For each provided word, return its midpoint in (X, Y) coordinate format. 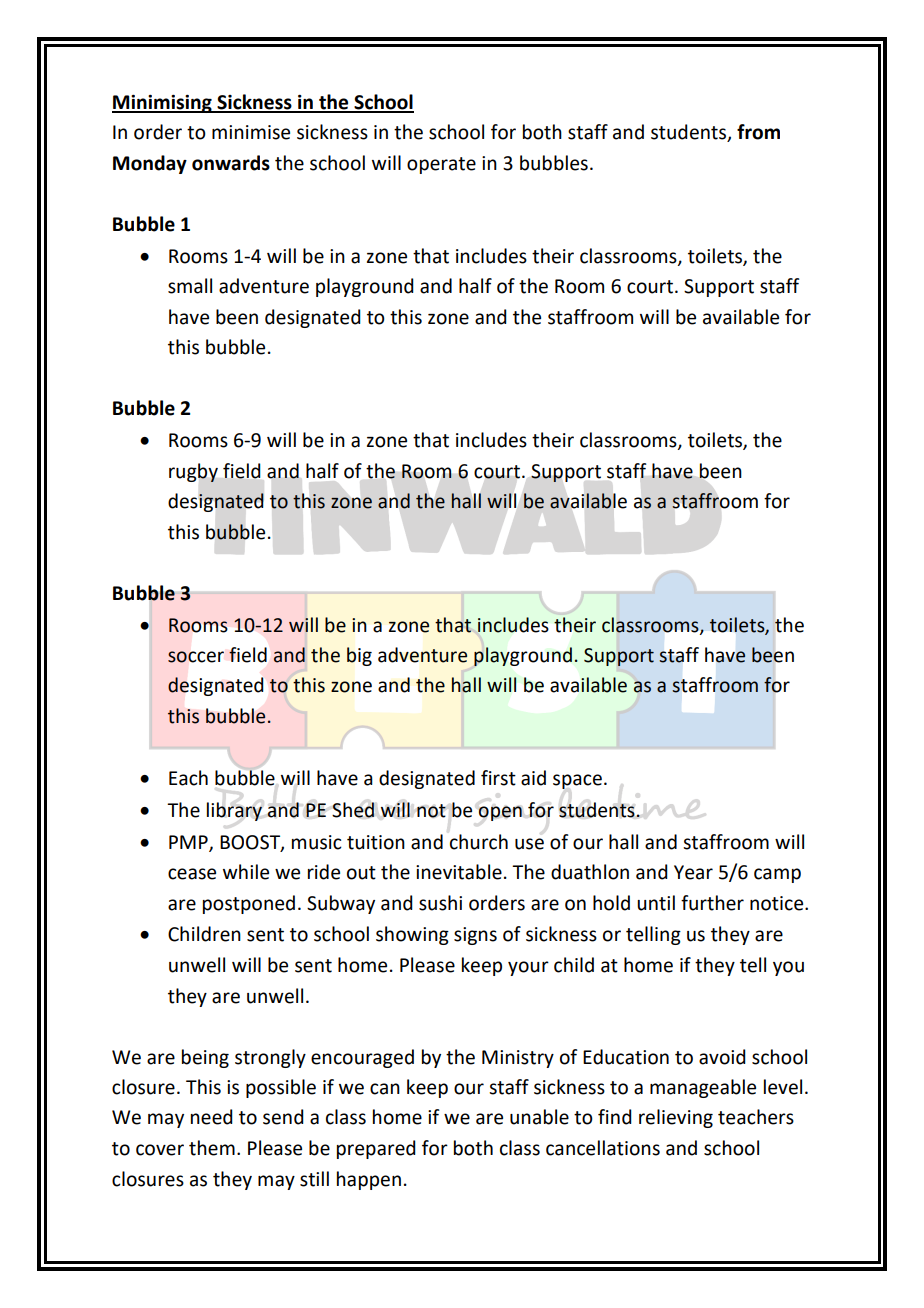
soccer (196, 657)
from (758, 132)
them (212, 1148)
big (359, 656)
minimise (251, 132)
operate (441, 165)
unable (539, 1117)
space (577, 781)
